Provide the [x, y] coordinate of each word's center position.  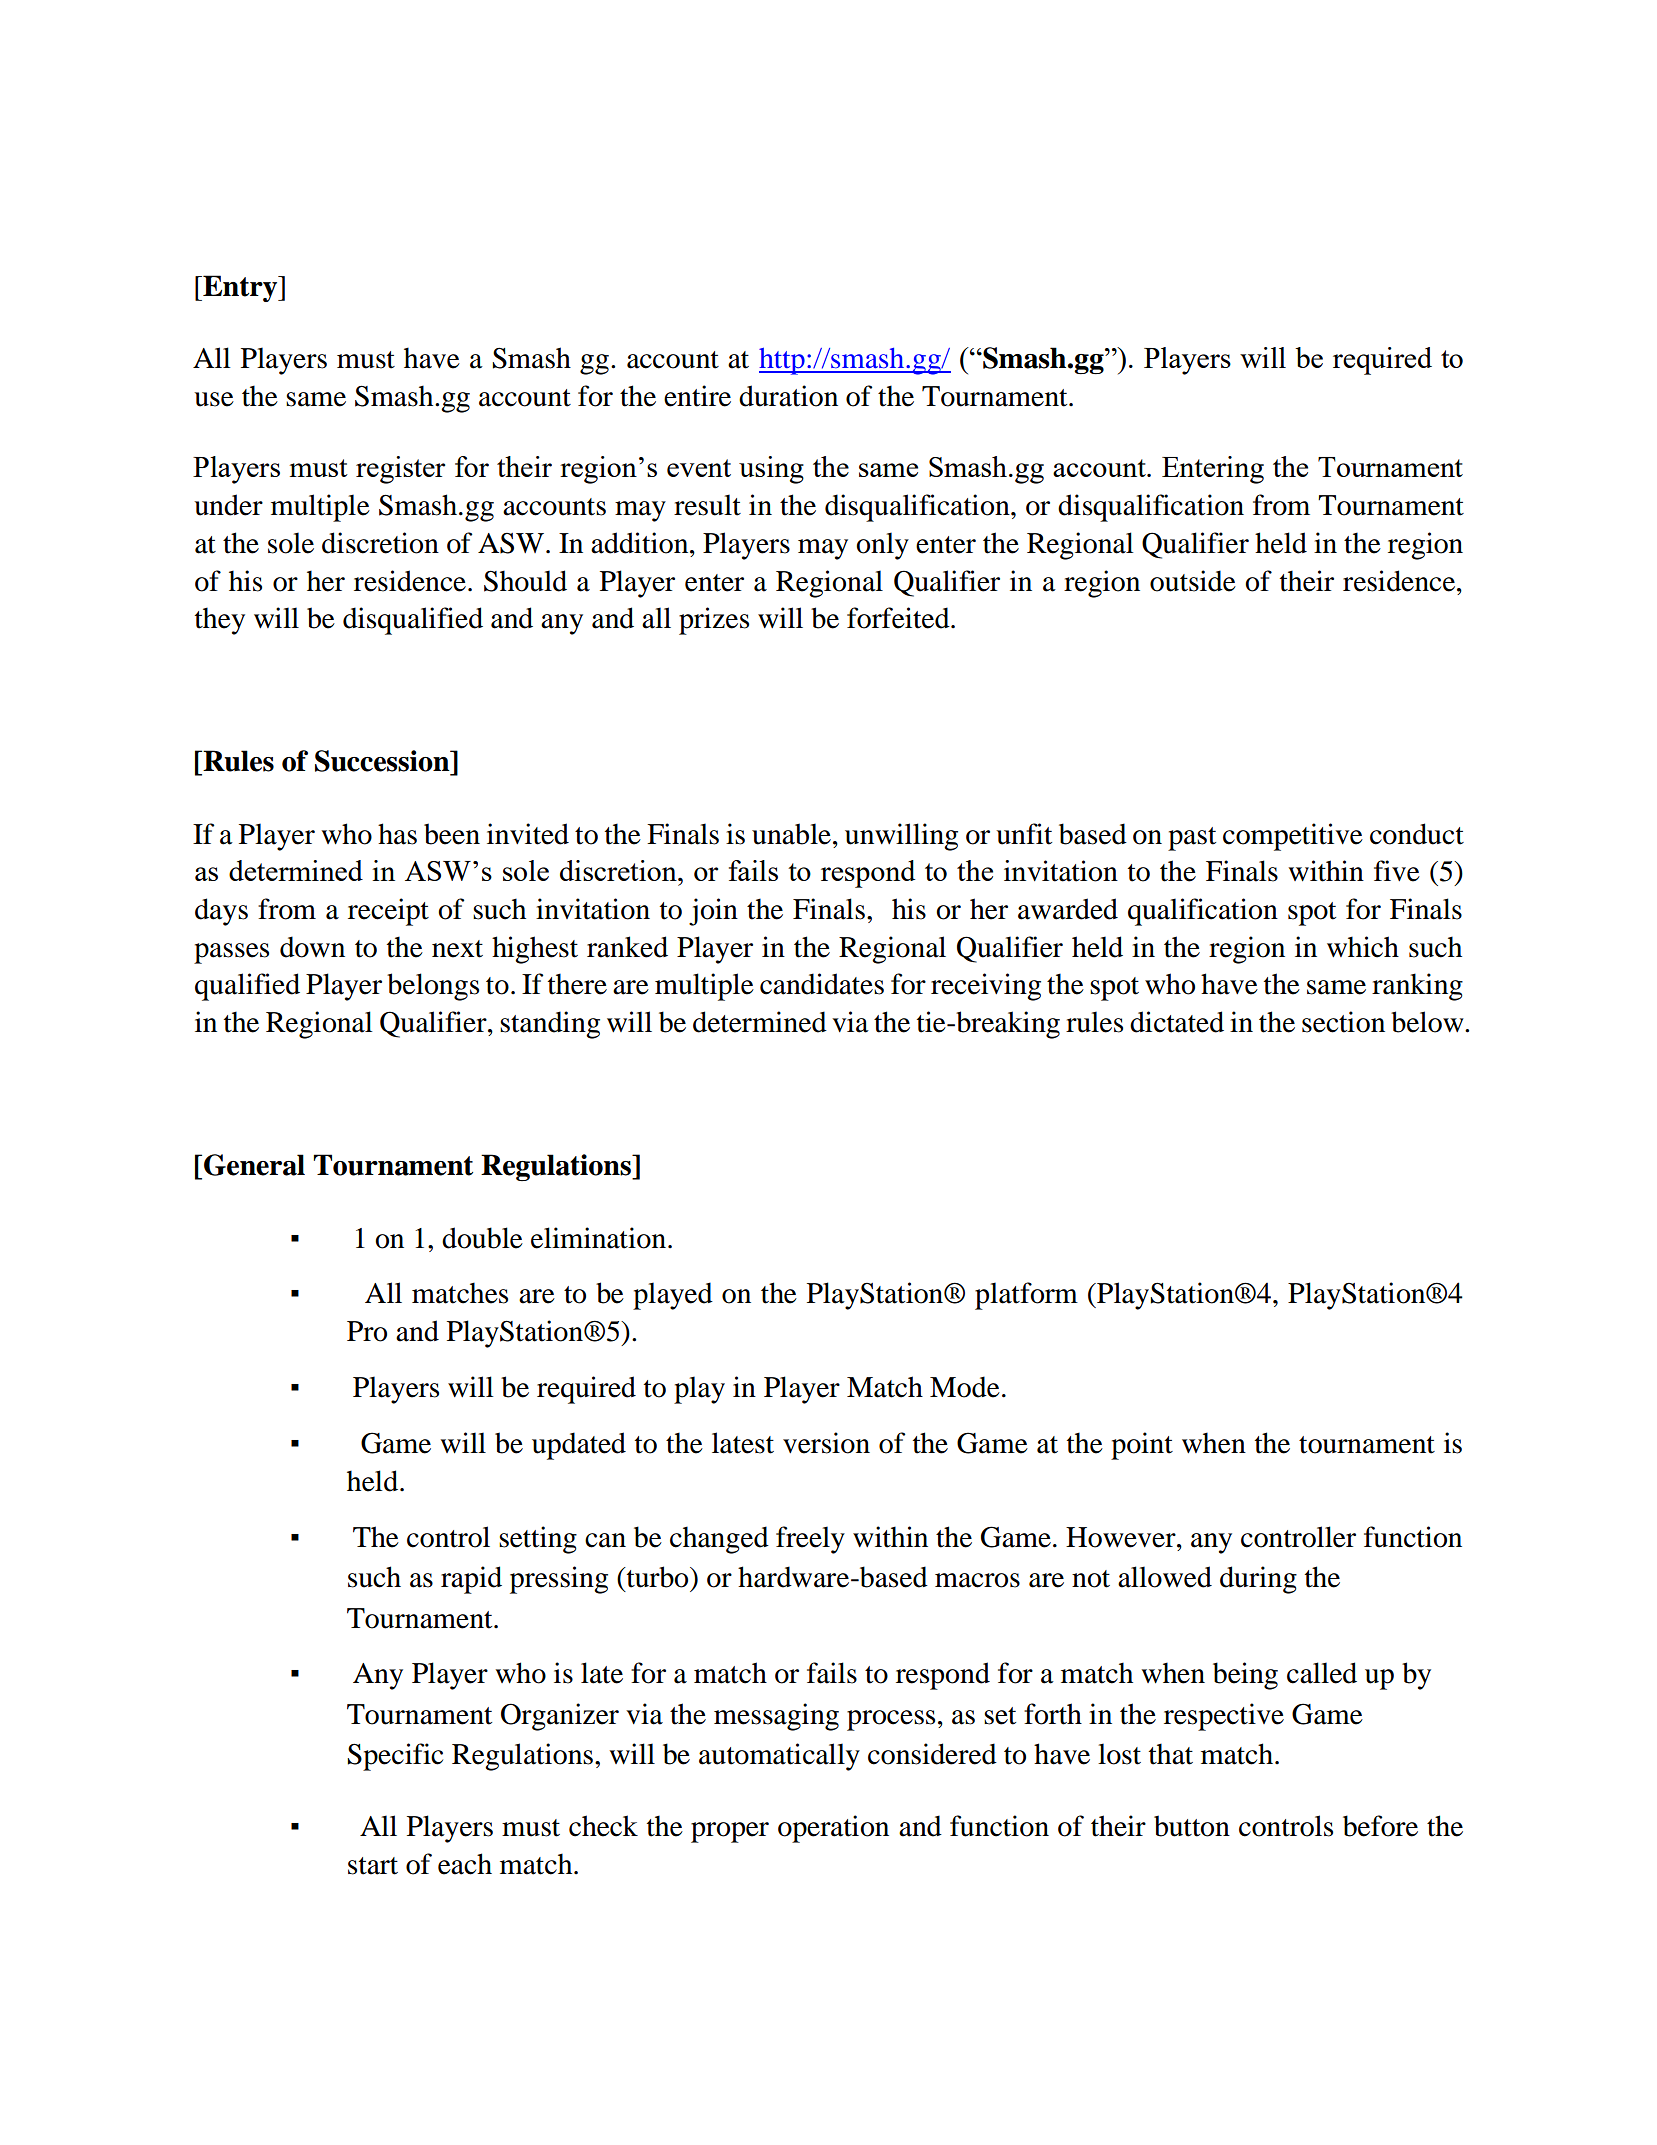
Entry [240, 288]
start [373, 1866]
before [1380, 1826]
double [482, 1238]
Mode [965, 1387]
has [397, 834]
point [1142, 1446]
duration [788, 396]
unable [791, 834]
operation [833, 1829]
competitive [1293, 837]
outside [1193, 581]
